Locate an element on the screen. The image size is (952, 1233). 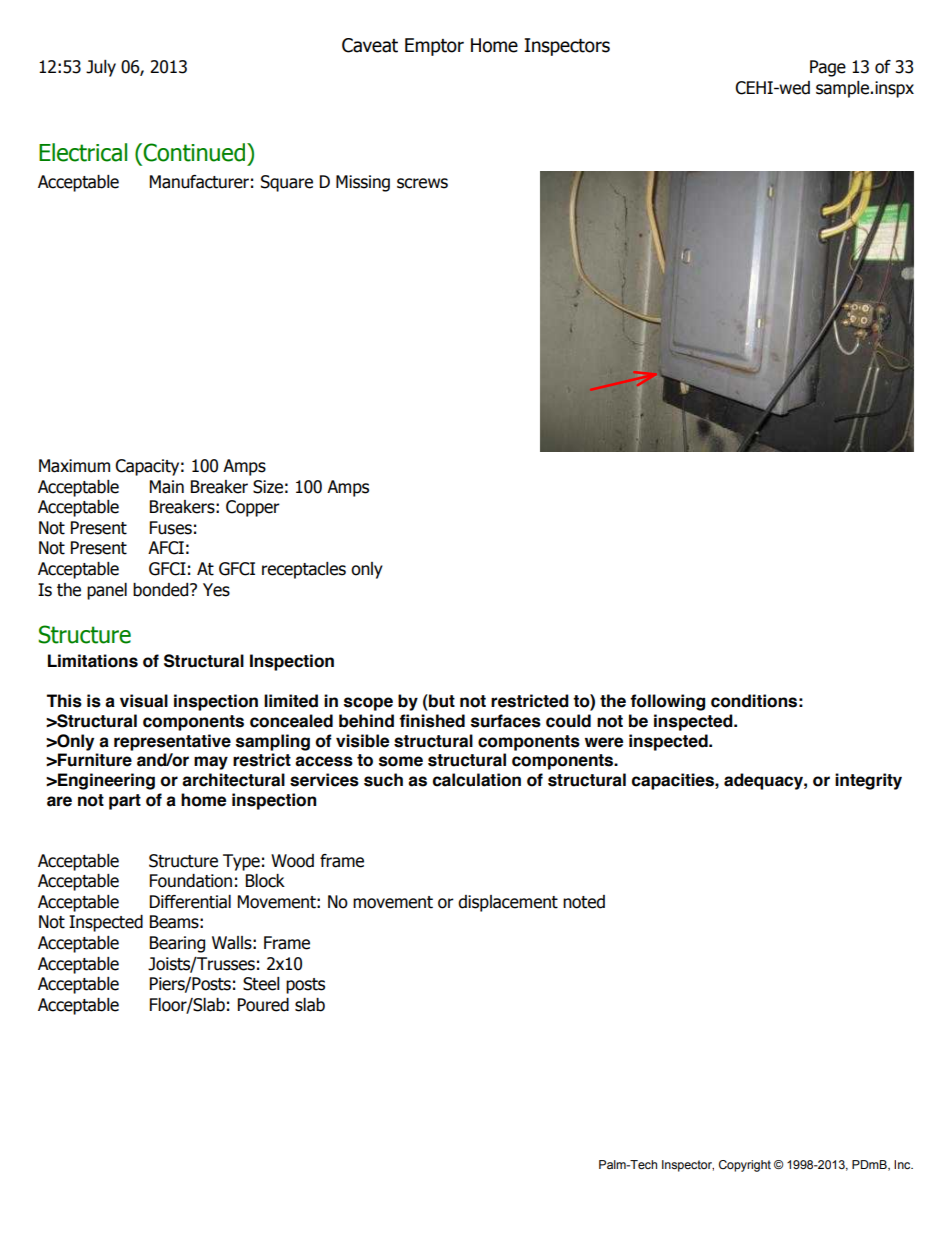
integrity is located at coordinates (868, 781).
